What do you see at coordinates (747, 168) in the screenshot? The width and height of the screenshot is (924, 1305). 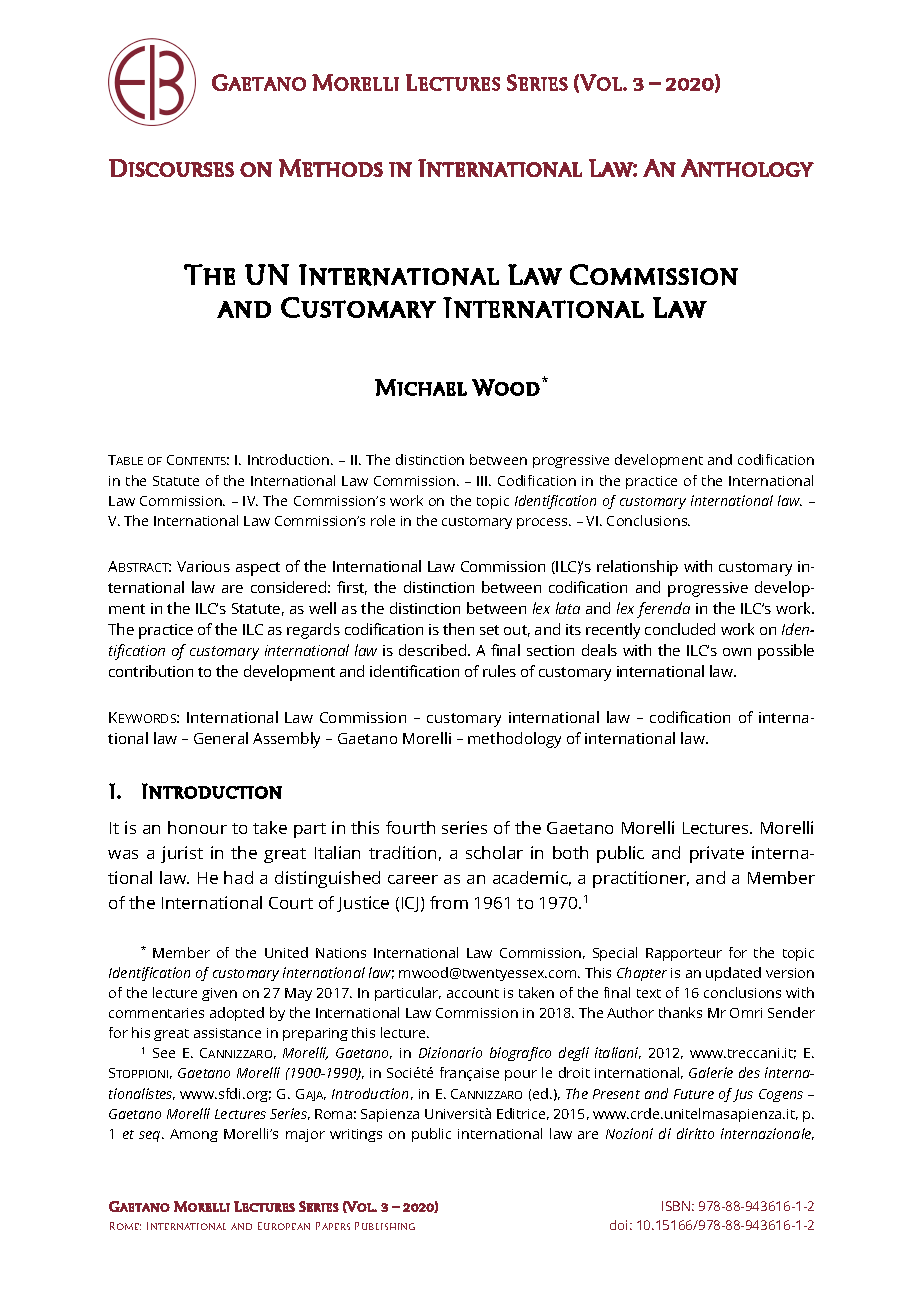 I see `Anthology` at bounding box center [747, 168].
